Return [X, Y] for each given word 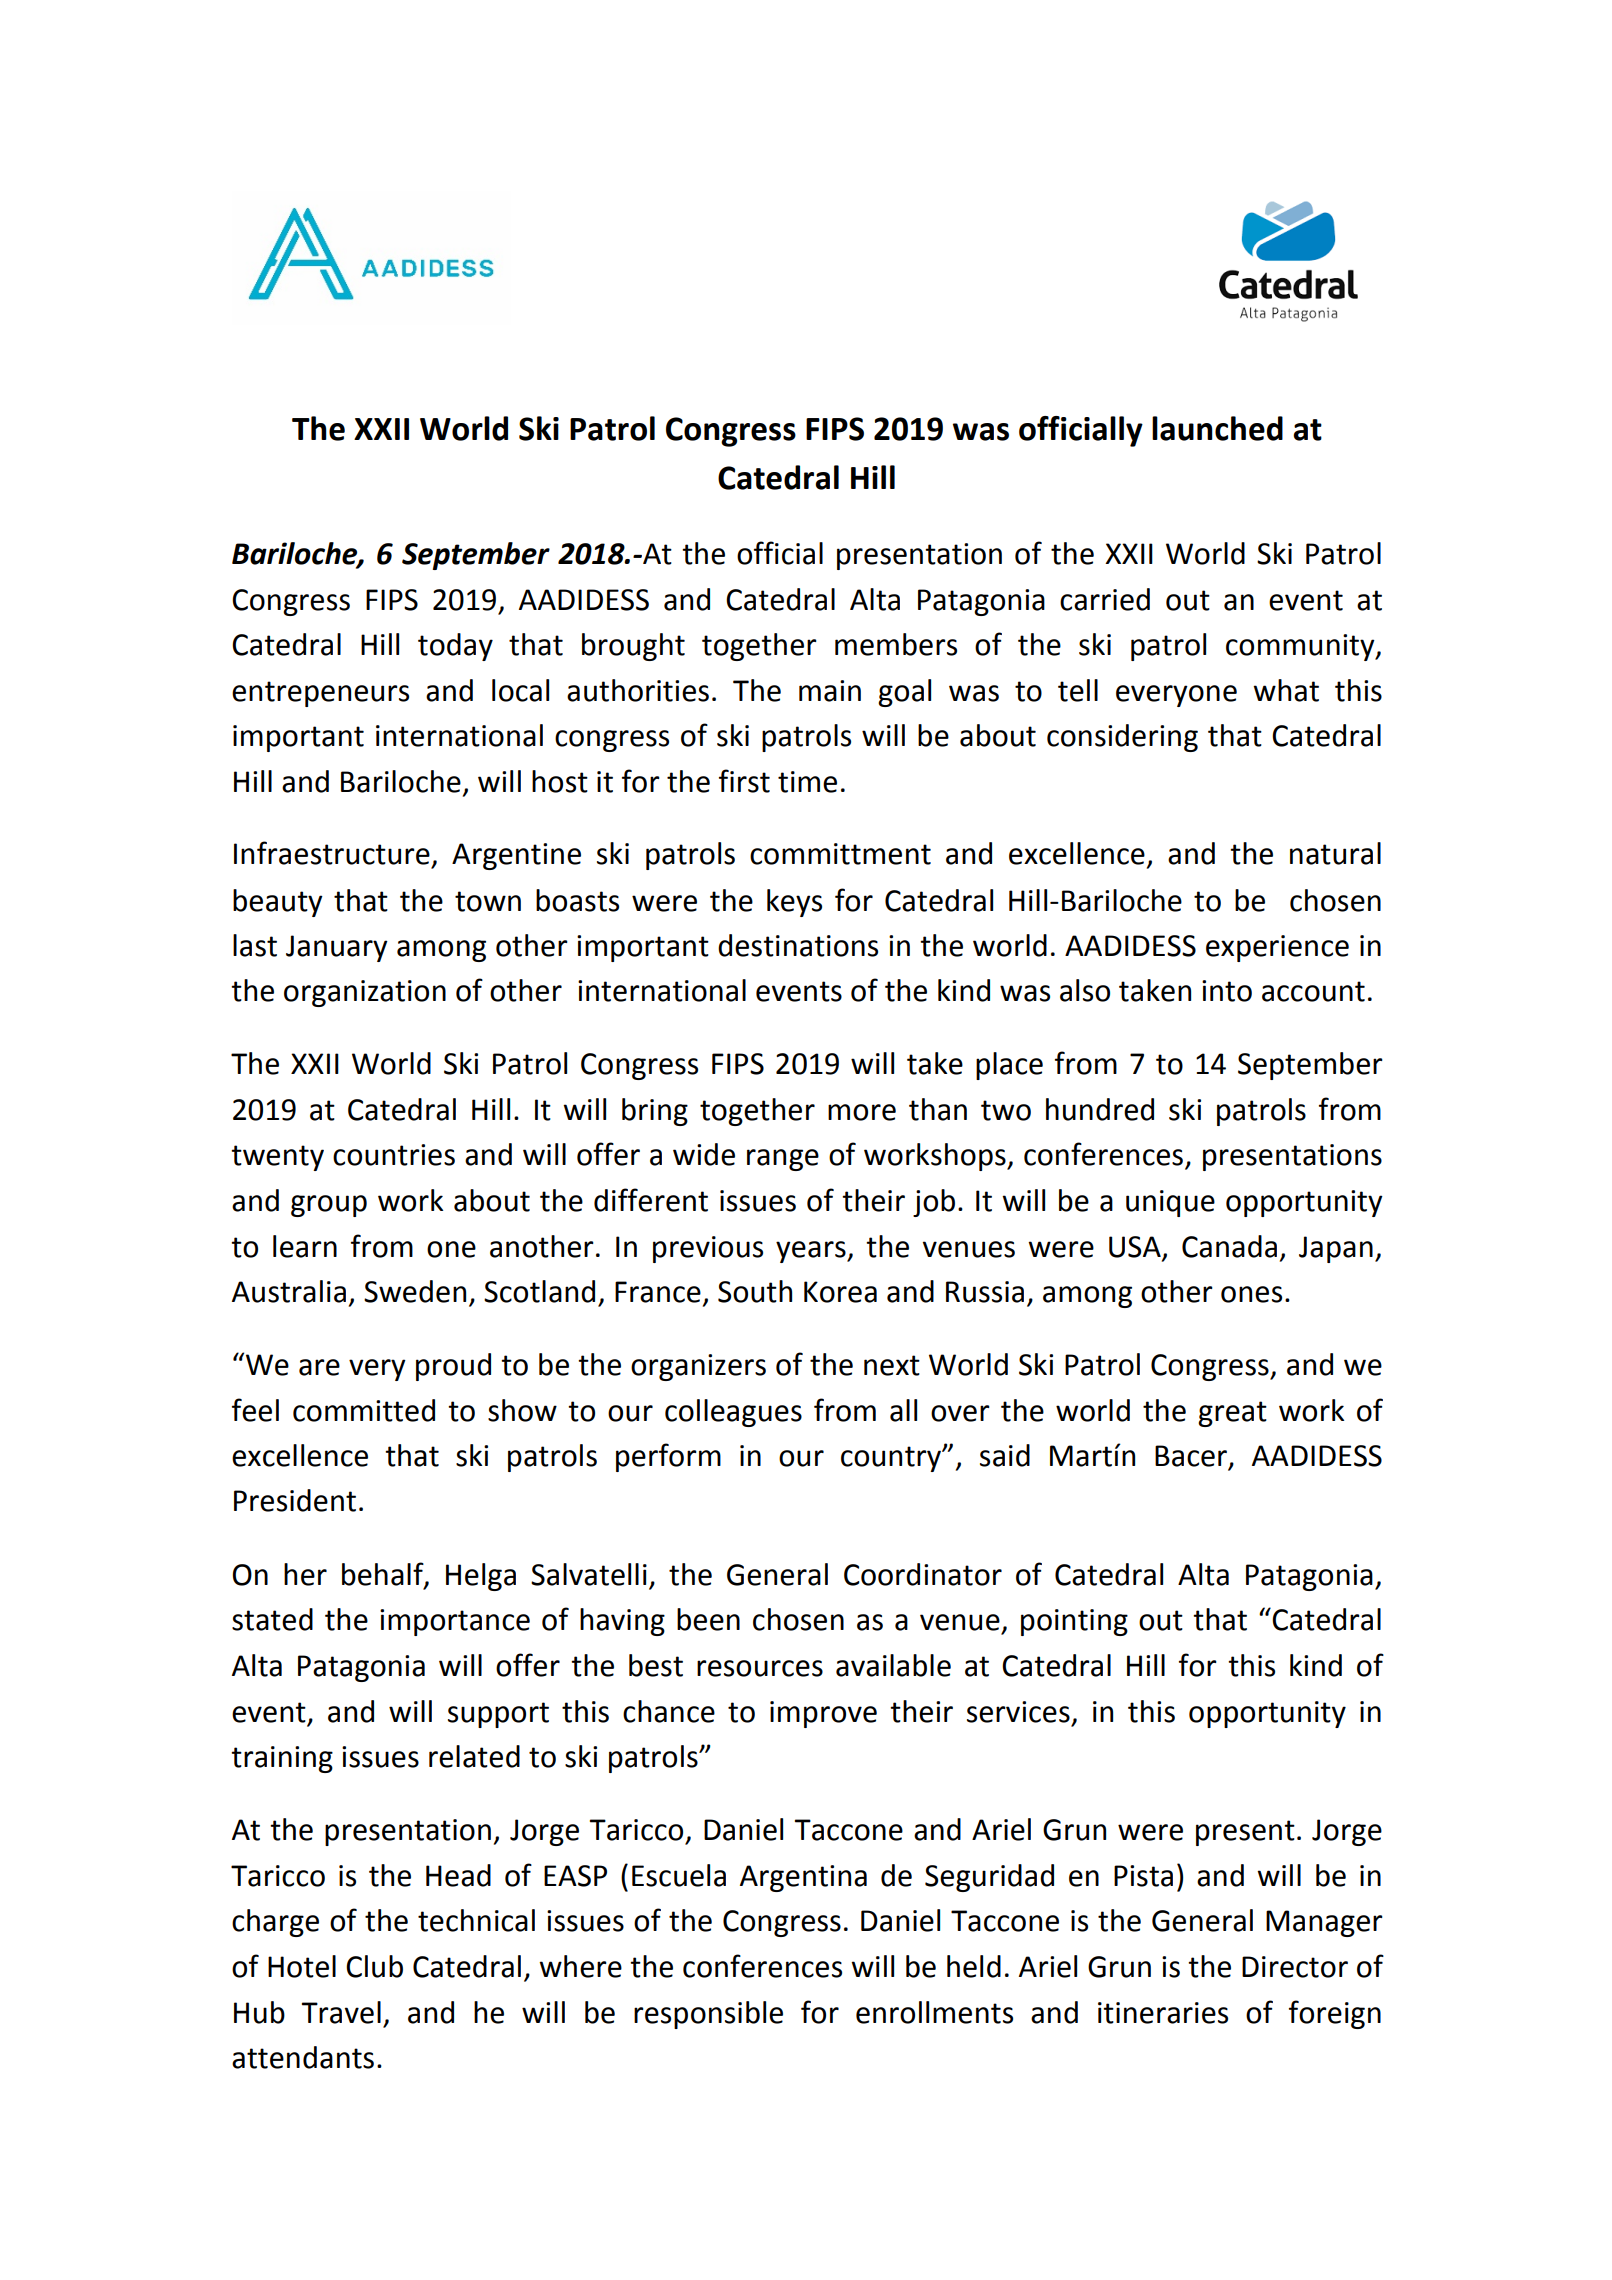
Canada [1229, 1246]
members [896, 644]
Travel [341, 2012]
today [455, 647]
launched [1217, 428]
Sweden [415, 1291]
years [812, 1252]
